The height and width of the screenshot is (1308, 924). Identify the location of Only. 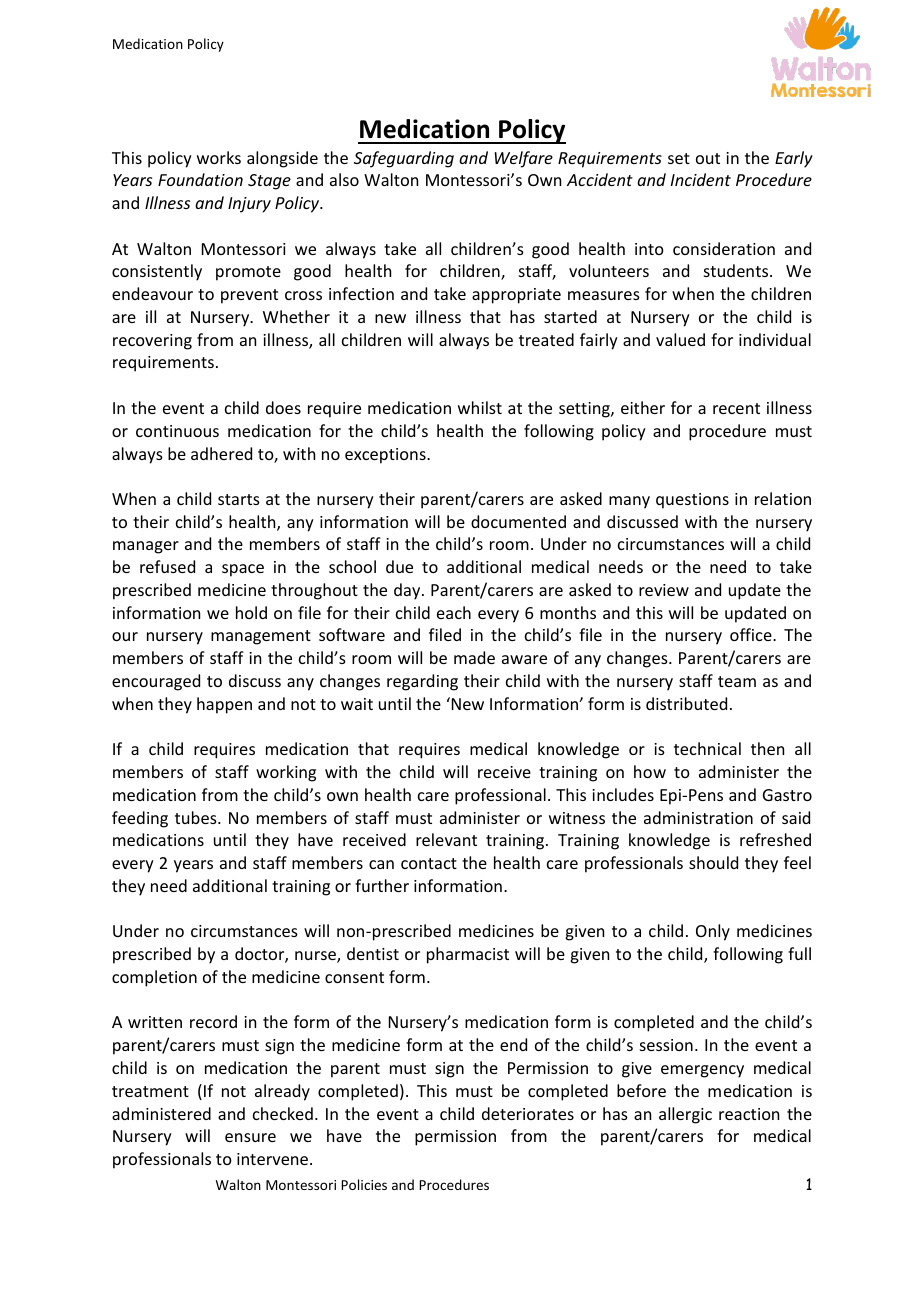
(713, 932).
